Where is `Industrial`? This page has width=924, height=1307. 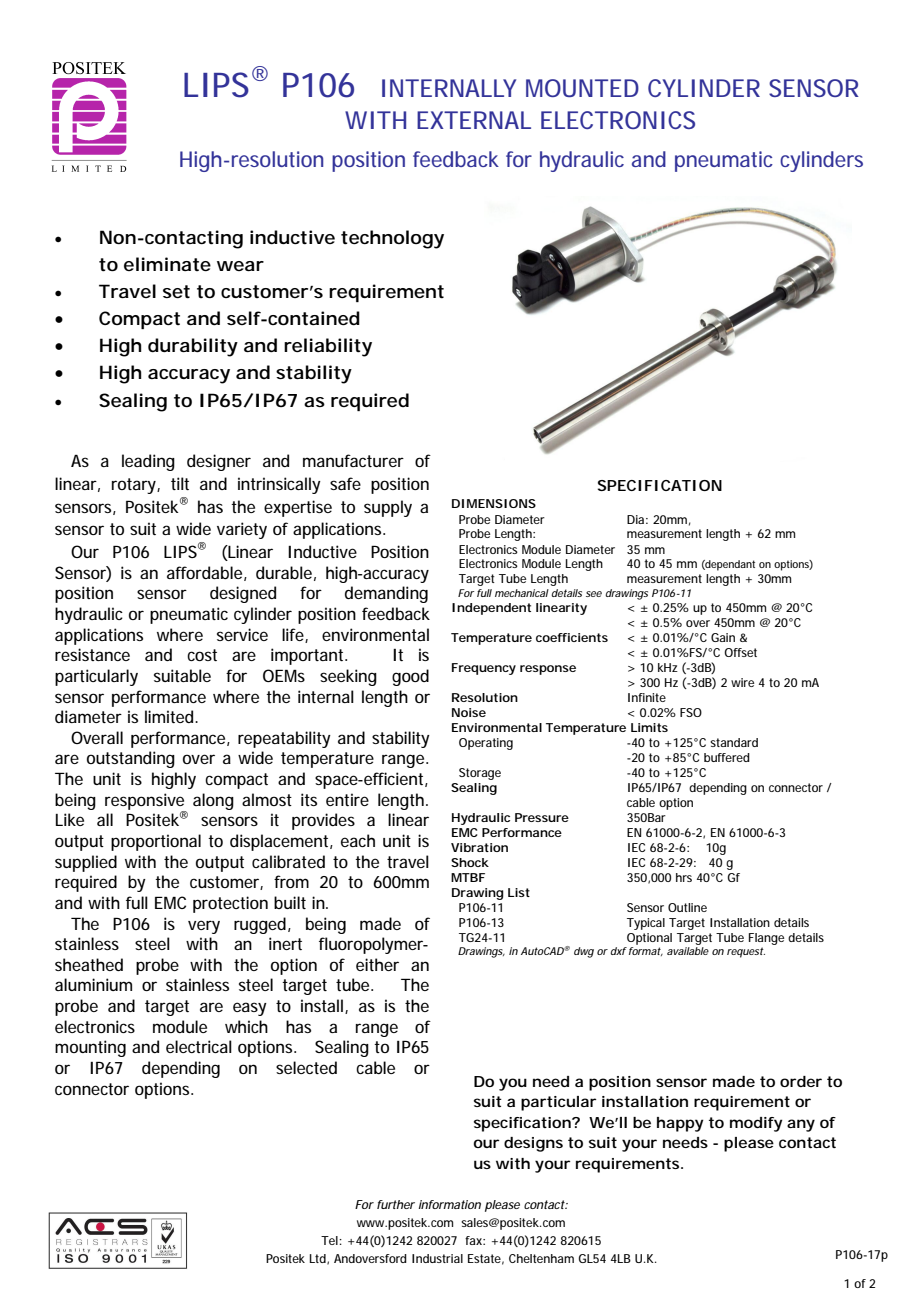 Industrial is located at coordinates (437, 1258).
